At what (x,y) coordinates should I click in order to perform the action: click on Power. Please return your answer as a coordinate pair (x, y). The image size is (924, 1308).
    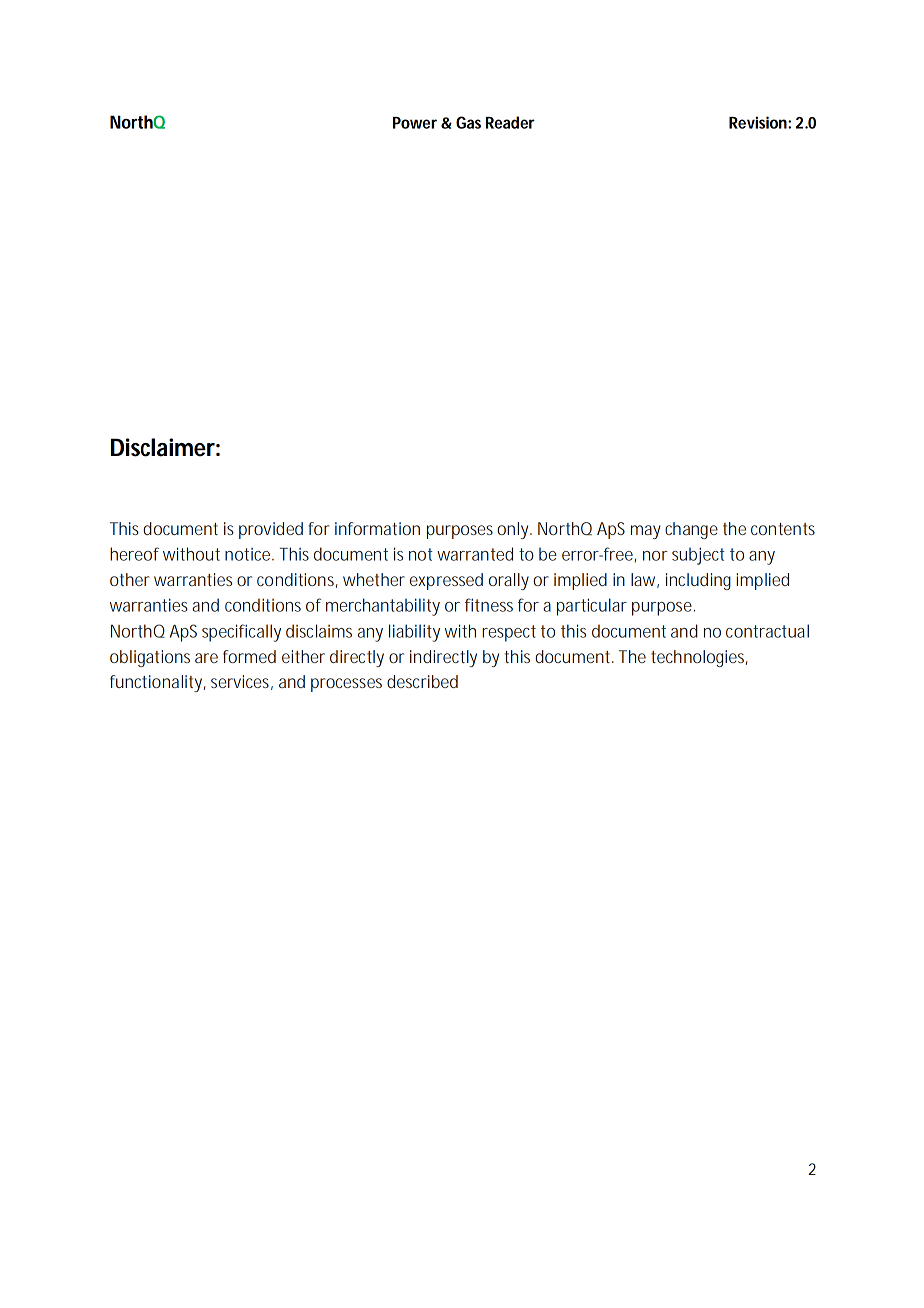
    Looking at the image, I should click on (415, 123).
